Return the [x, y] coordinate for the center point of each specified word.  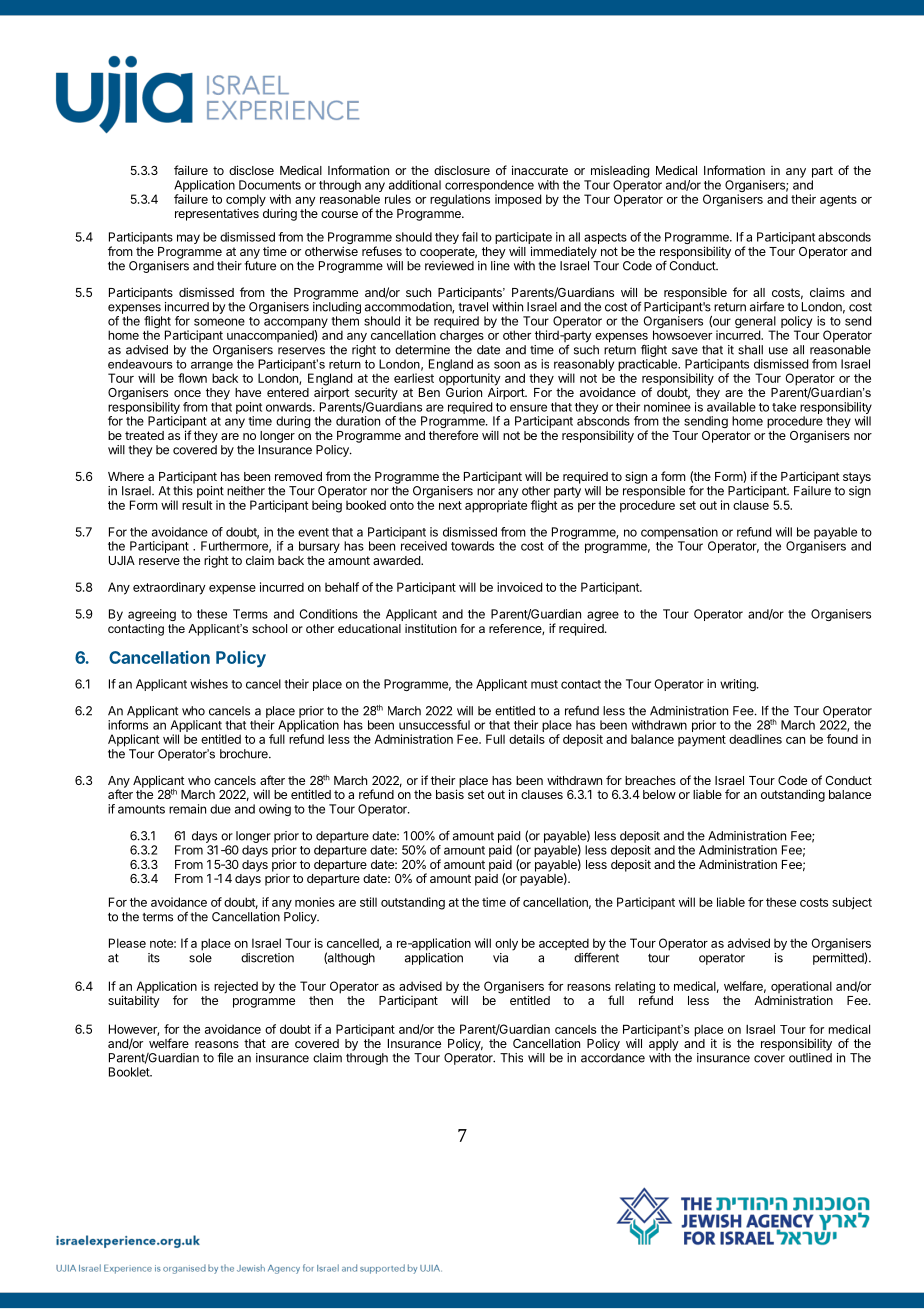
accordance [613, 1058]
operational [801, 988]
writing [739, 685]
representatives [218, 213]
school [269, 628]
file [225, 1058]
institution [431, 628]
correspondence [489, 186]
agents [838, 201]
